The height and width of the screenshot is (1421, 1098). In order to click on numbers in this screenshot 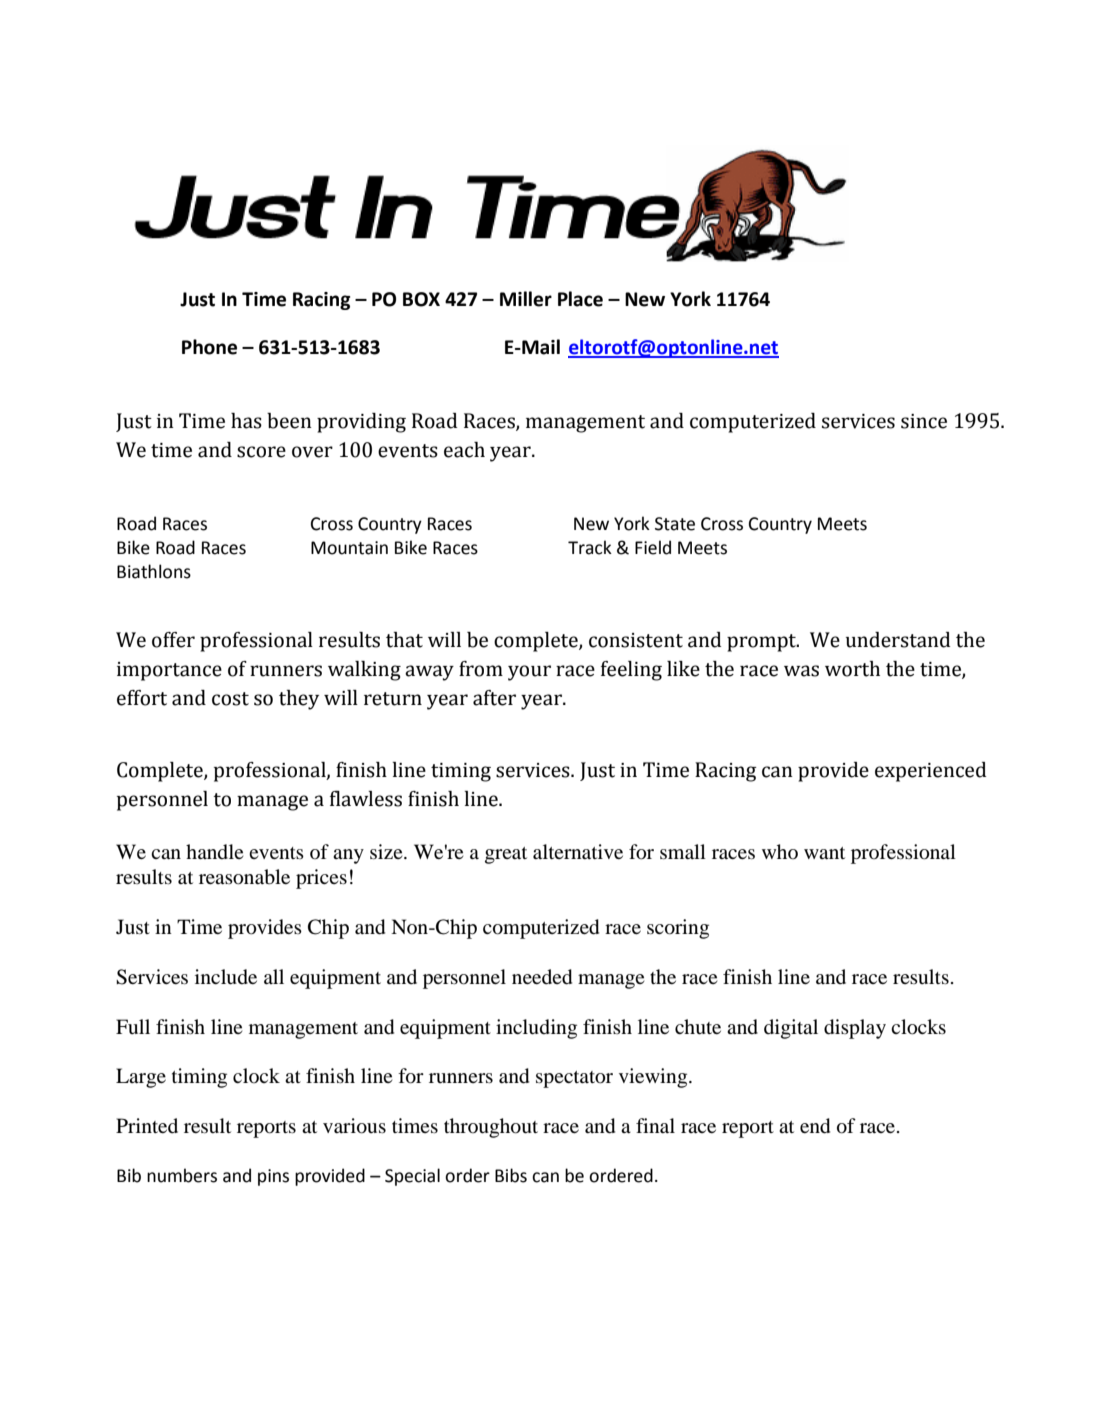, I will do `click(182, 1175)`.
